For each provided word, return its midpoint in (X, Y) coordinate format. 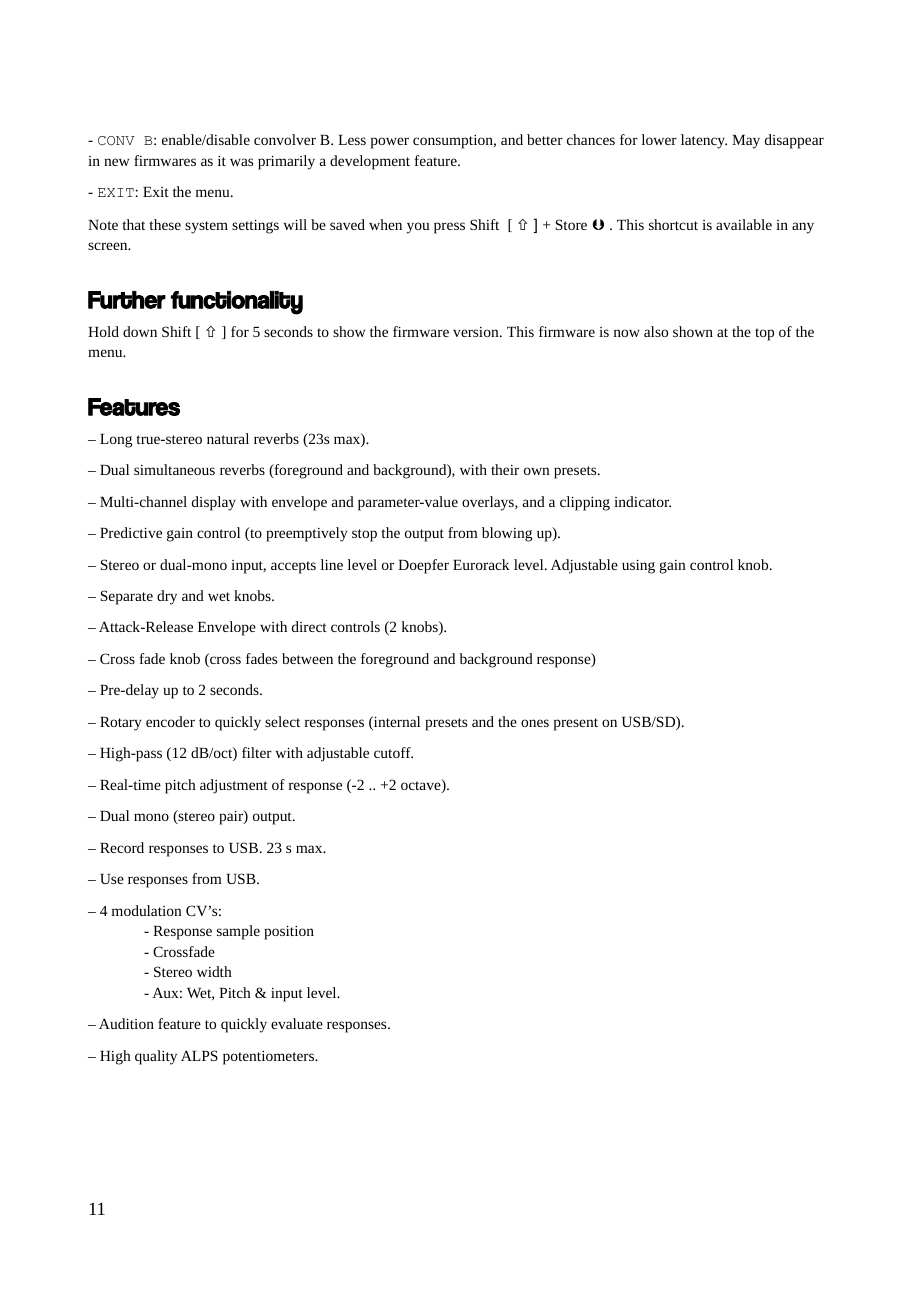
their (505, 469)
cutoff (393, 752)
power (390, 143)
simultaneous (174, 469)
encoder (170, 721)
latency (704, 141)
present (576, 724)
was (241, 162)
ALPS (199, 1055)
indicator (642, 501)
